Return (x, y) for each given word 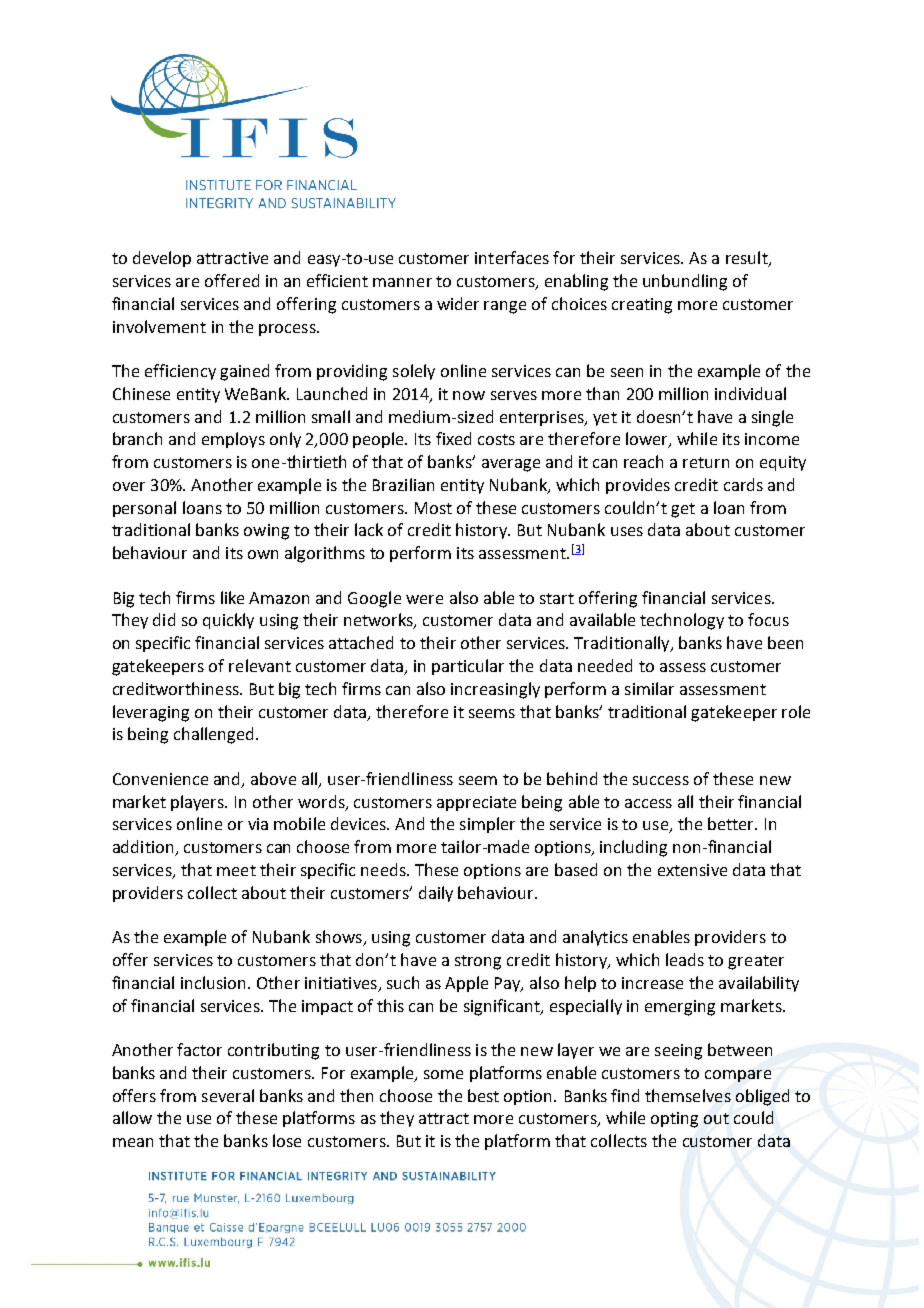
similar (649, 688)
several (228, 1095)
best (483, 1095)
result (748, 259)
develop (162, 259)
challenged (215, 735)
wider (458, 303)
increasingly (495, 690)
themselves (688, 1095)
